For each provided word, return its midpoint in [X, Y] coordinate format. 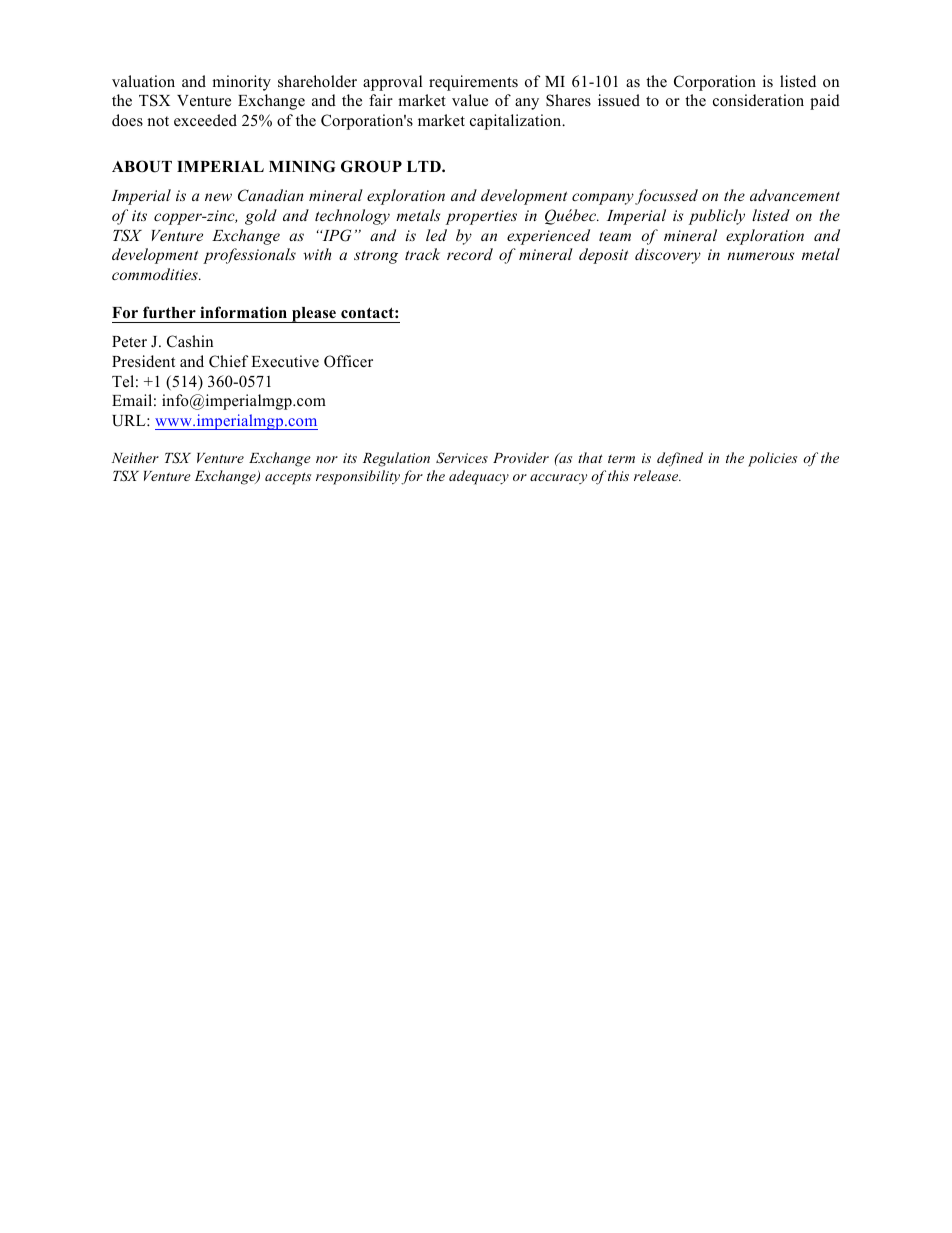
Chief [228, 361]
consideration [758, 100]
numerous [760, 256]
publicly [717, 217]
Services [462, 458]
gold [261, 217]
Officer [348, 361]
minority [241, 83]
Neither [135, 457]
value [470, 100]
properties [481, 217]
